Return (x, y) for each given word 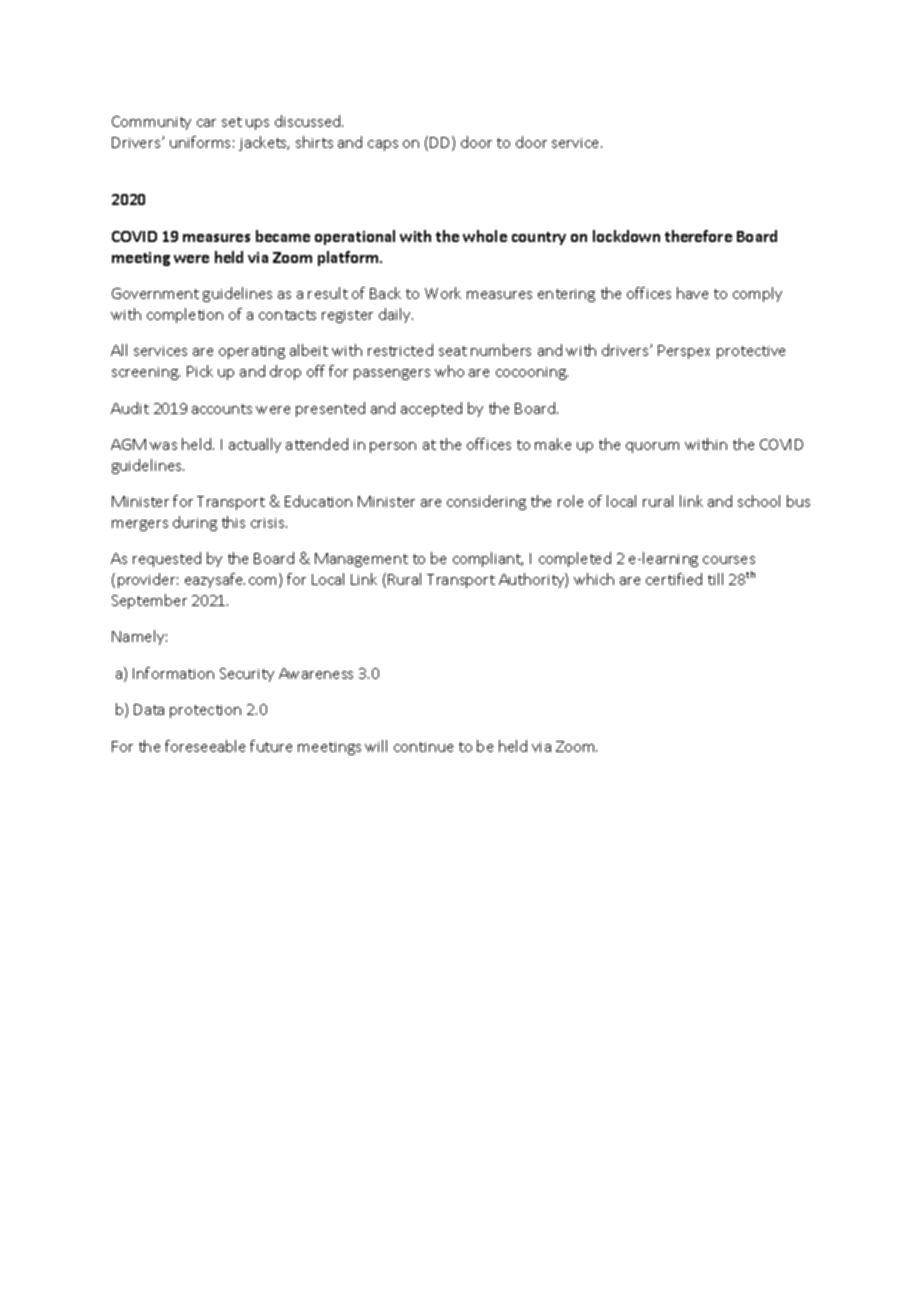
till (715, 579)
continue (423, 747)
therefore (698, 236)
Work (443, 293)
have (692, 293)
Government (155, 293)
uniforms (200, 142)
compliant (488, 559)
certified (674, 579)
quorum (652, 447)
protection (205, 711)
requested (167, 559)
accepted (431, 409)
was (163, 446)
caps (383, 145)
